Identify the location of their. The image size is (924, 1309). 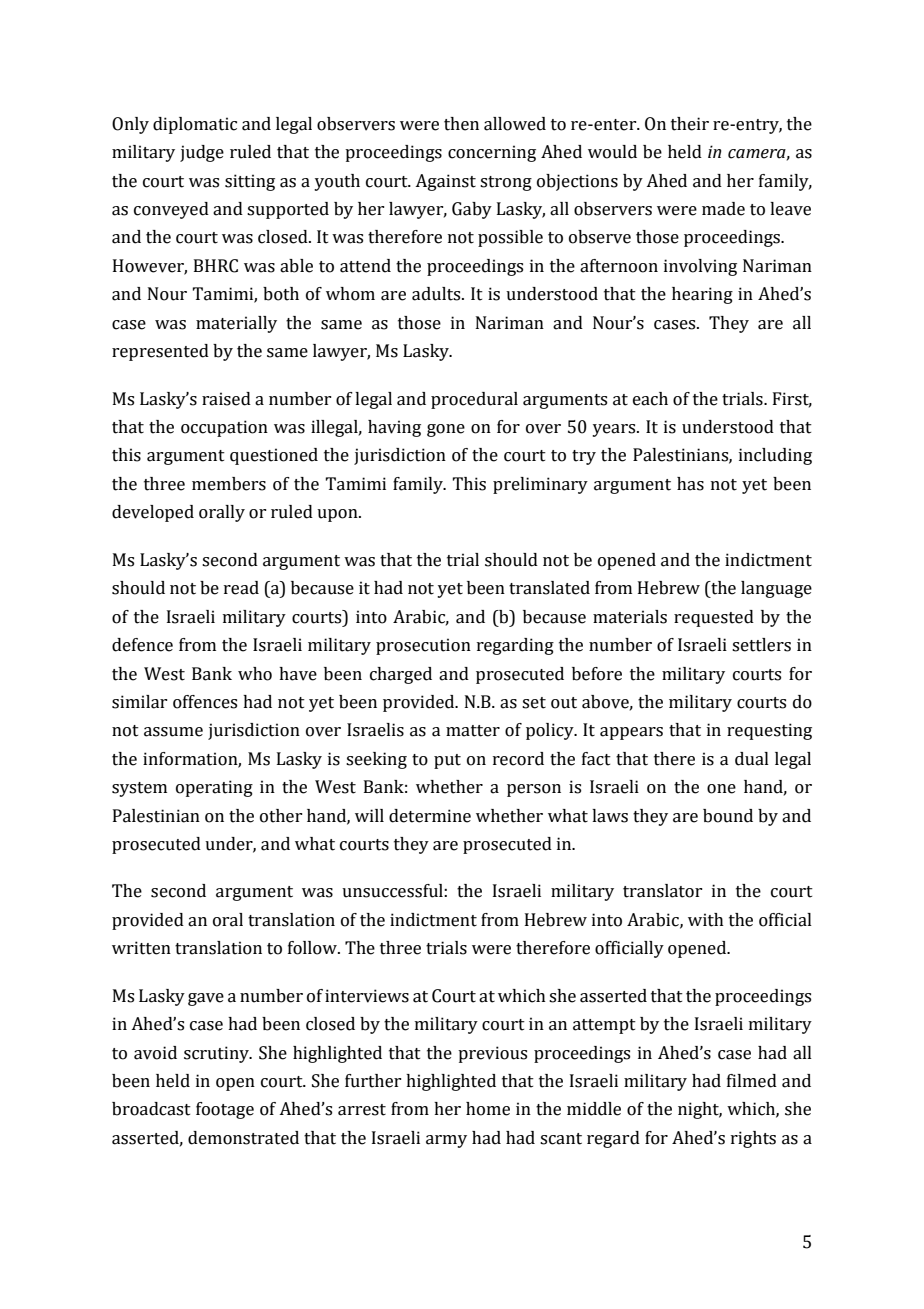
(690, 124).
